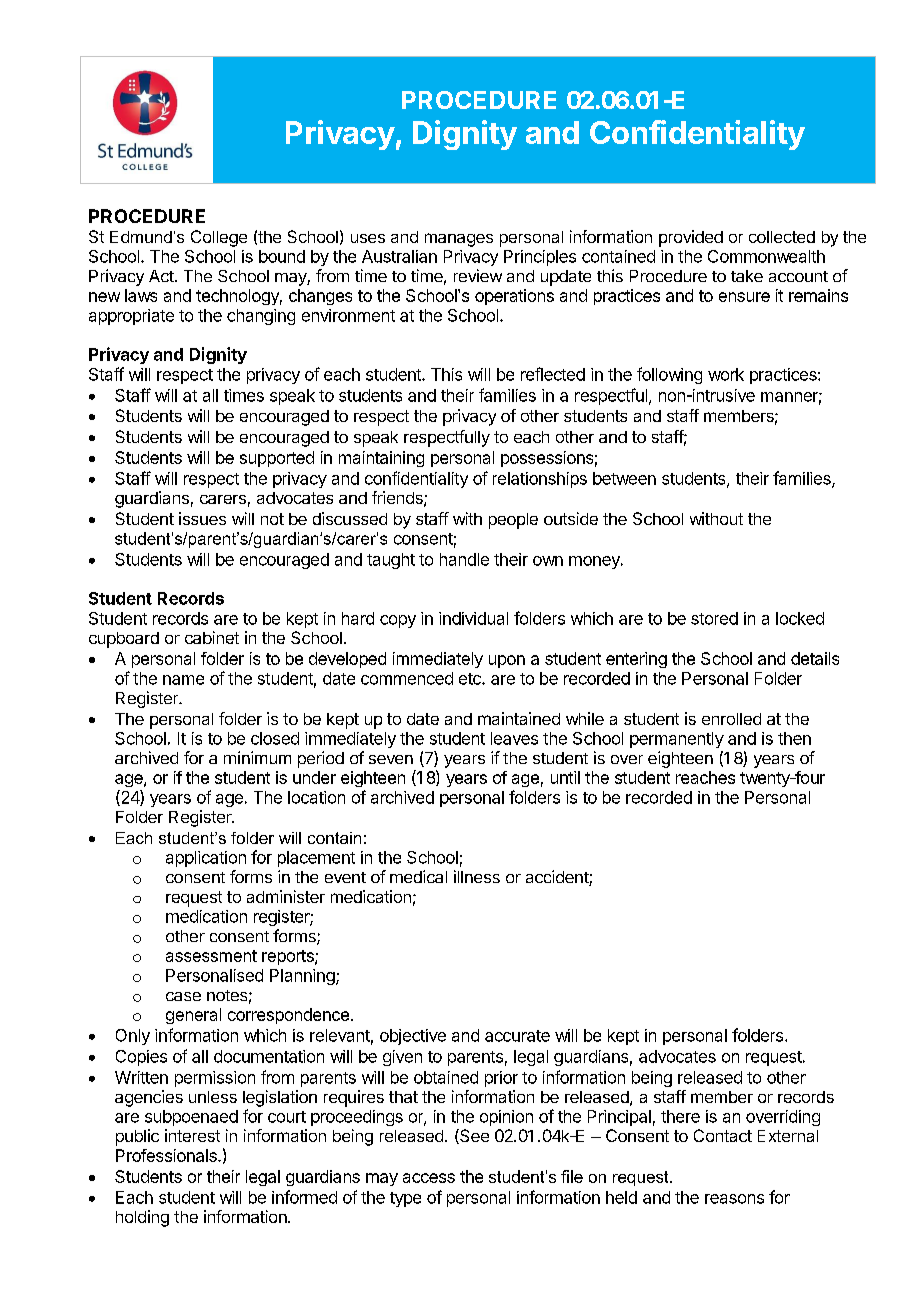 The height and width of the screenshot is (1308, 924). Describe the element at coordinates (478, 275) in the screenshot. I see `review` at that location.
